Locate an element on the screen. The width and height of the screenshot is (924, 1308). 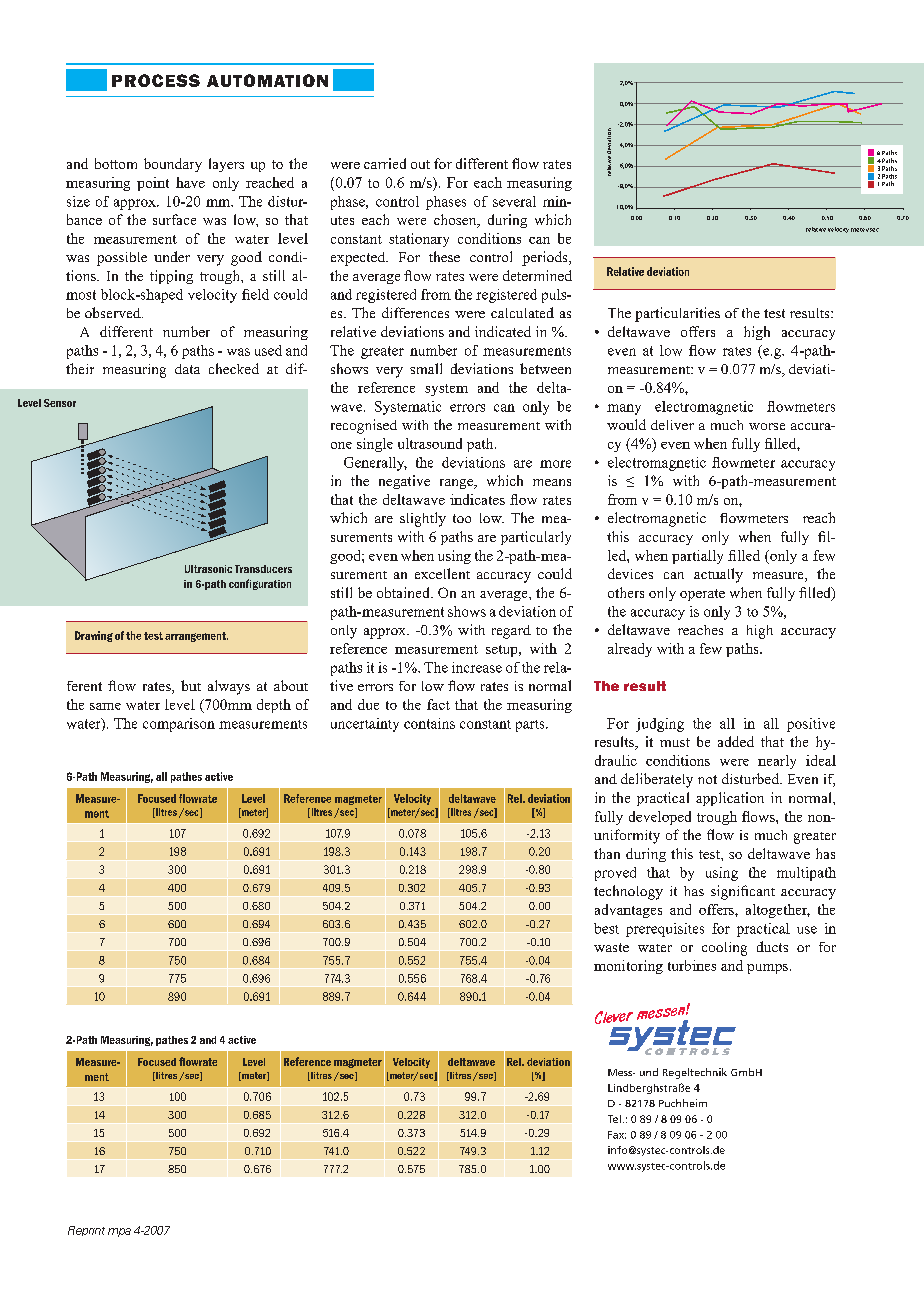
worse is located at coordinates (767, 426).
